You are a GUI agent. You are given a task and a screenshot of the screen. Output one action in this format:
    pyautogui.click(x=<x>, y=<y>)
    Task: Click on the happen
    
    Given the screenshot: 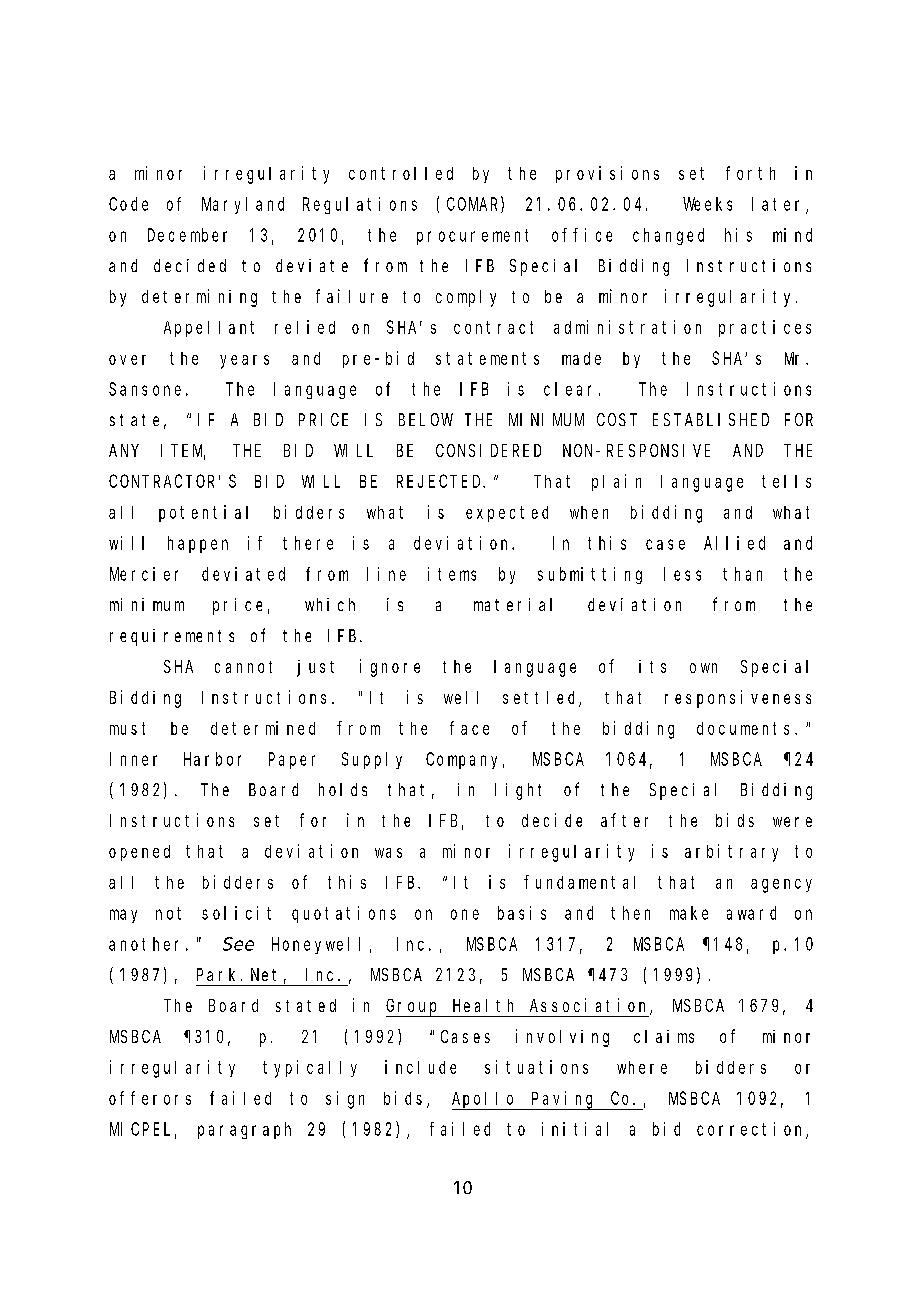 What is the action you would take?
    pyautogui.click(x=198, y=544)
